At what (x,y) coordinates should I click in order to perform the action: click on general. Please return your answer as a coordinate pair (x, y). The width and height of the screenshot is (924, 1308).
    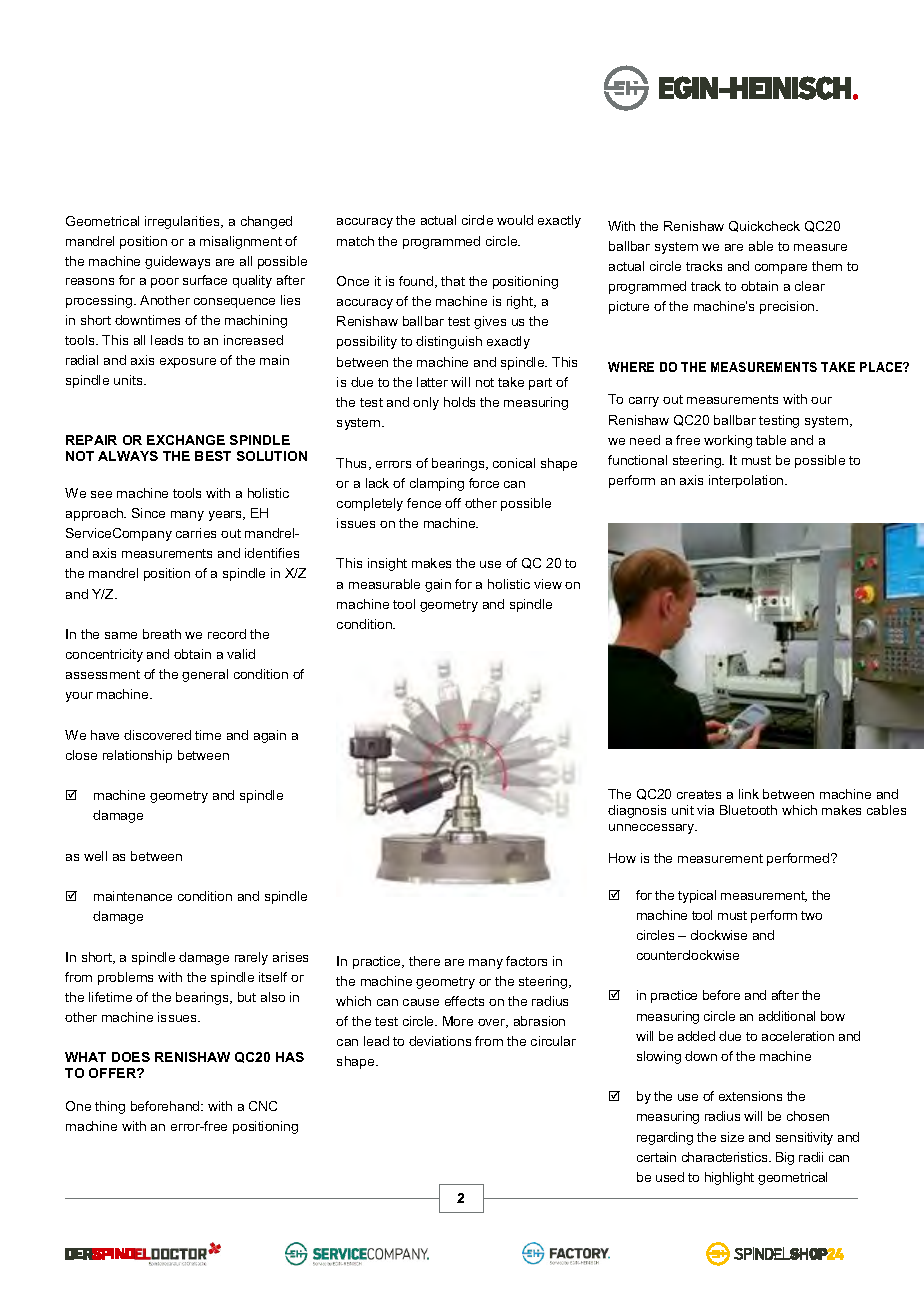
    Looking at the image, I should click on (205, 675).
